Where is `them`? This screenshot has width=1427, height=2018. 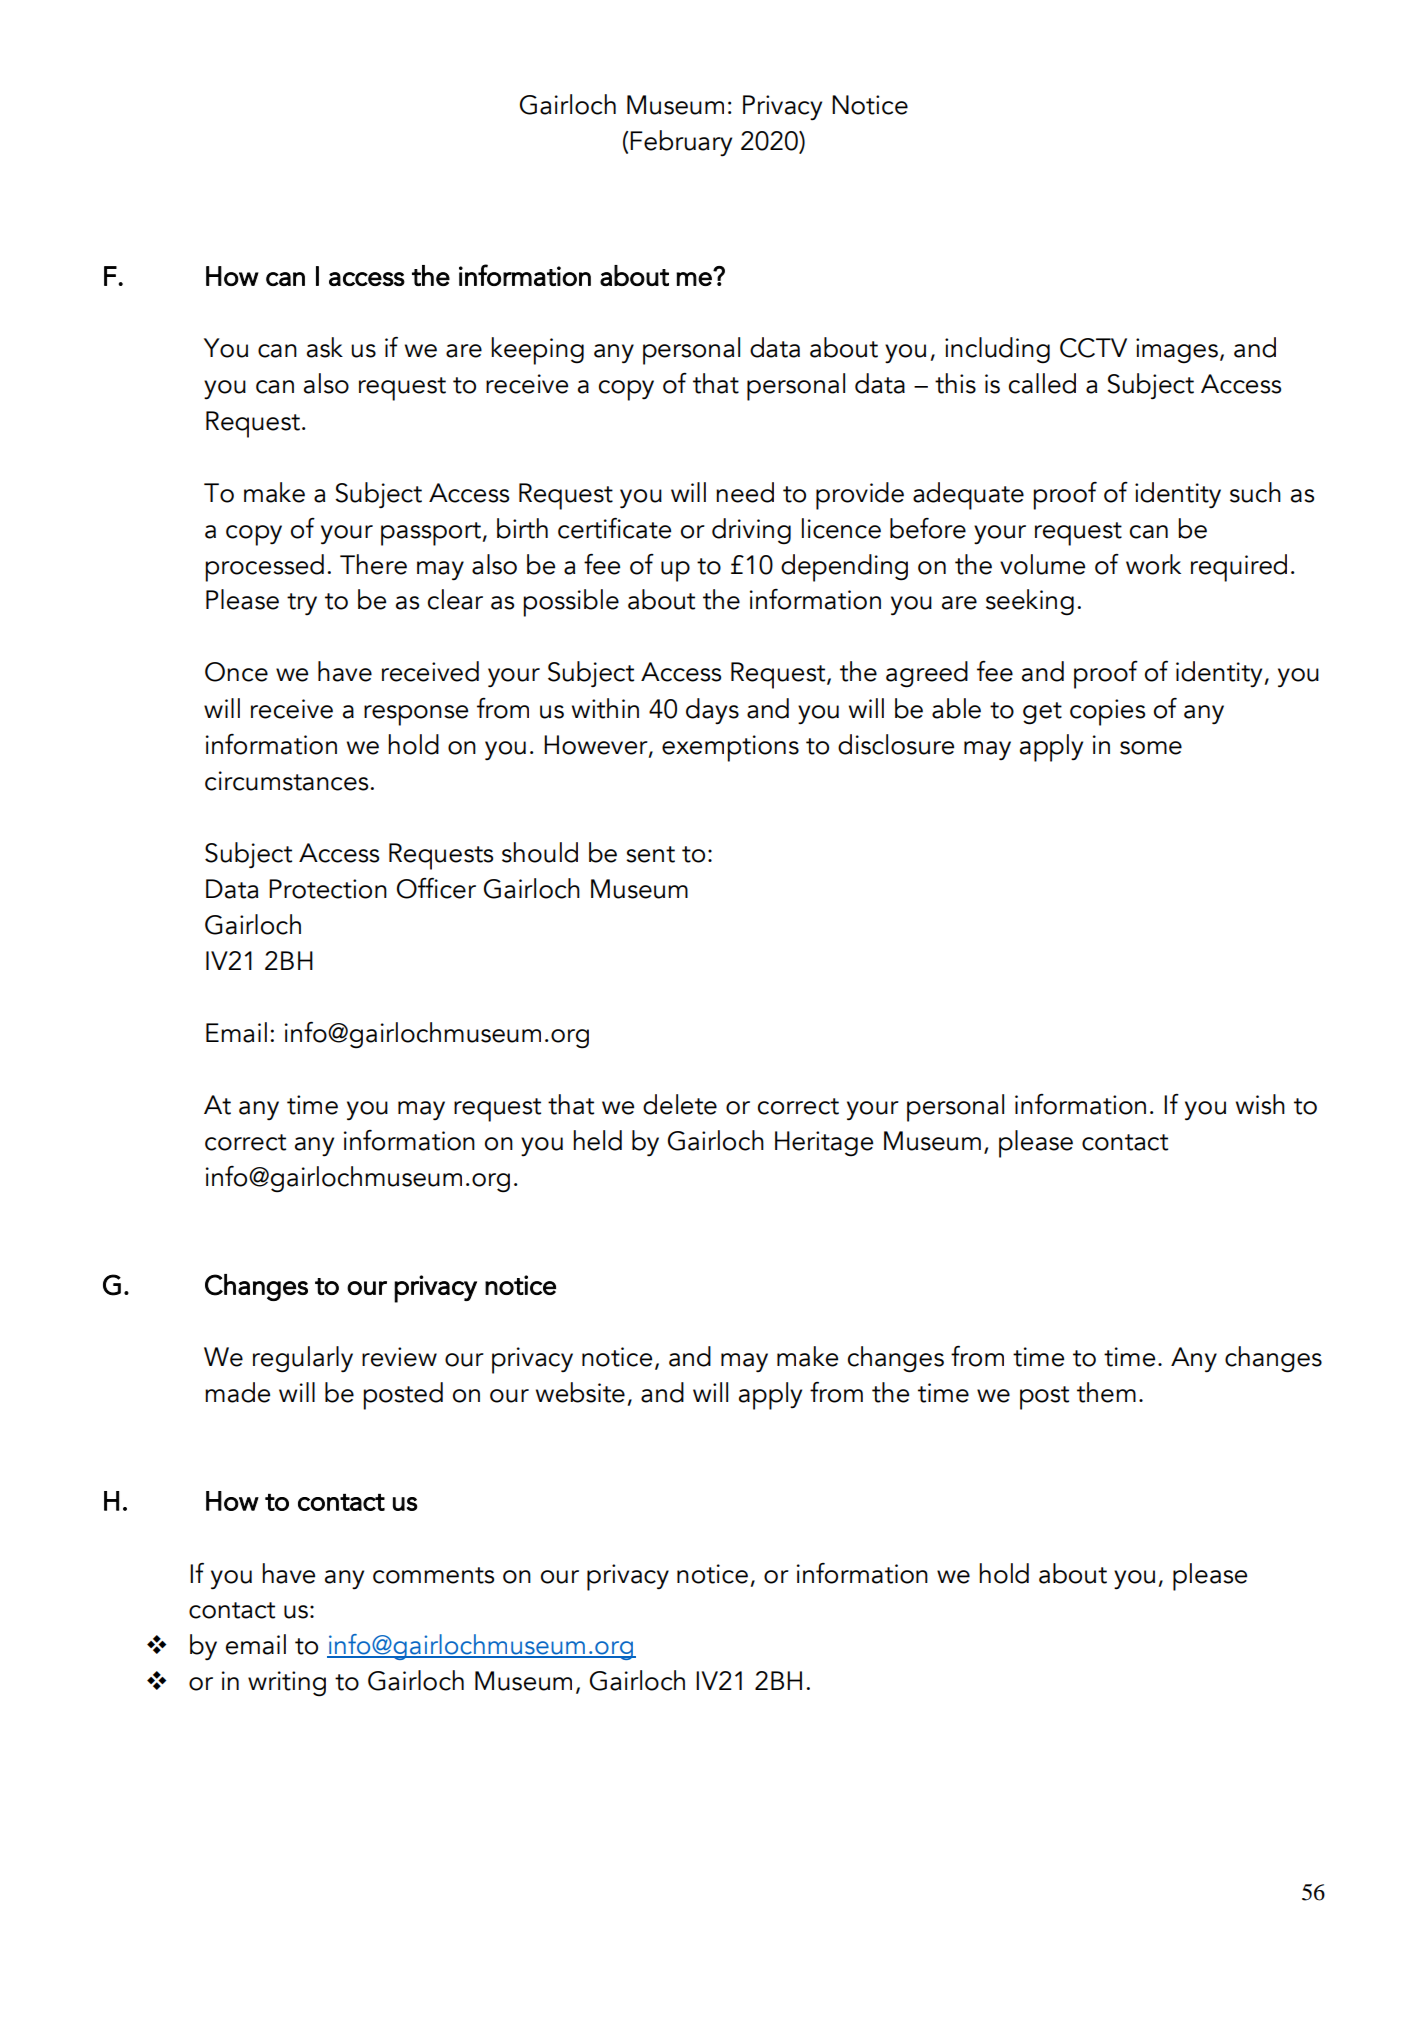
them is located at coordinates (1106, 1392).
